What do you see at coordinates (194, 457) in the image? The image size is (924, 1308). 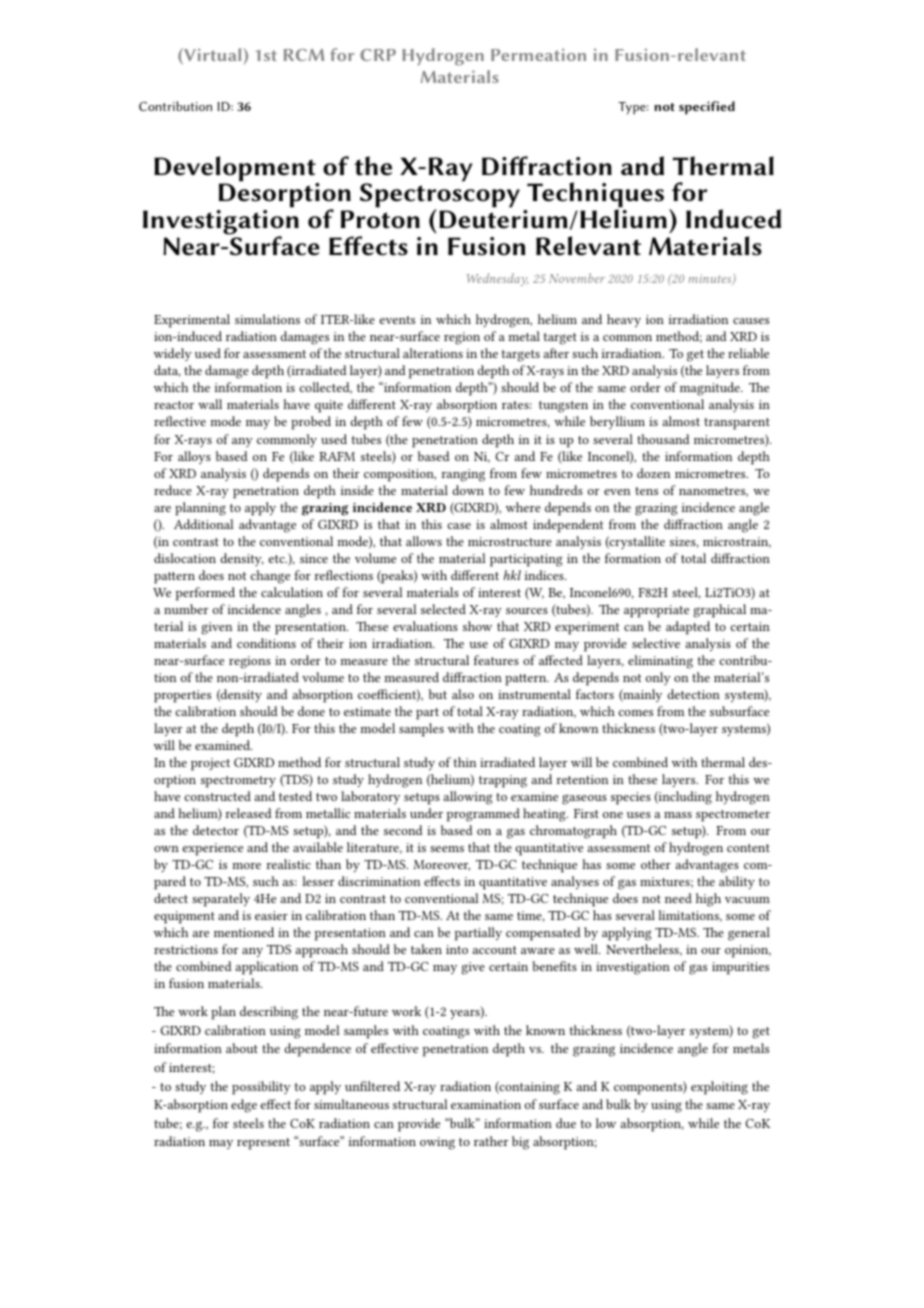 I see `alloys` at bounding box center [194, 457].
